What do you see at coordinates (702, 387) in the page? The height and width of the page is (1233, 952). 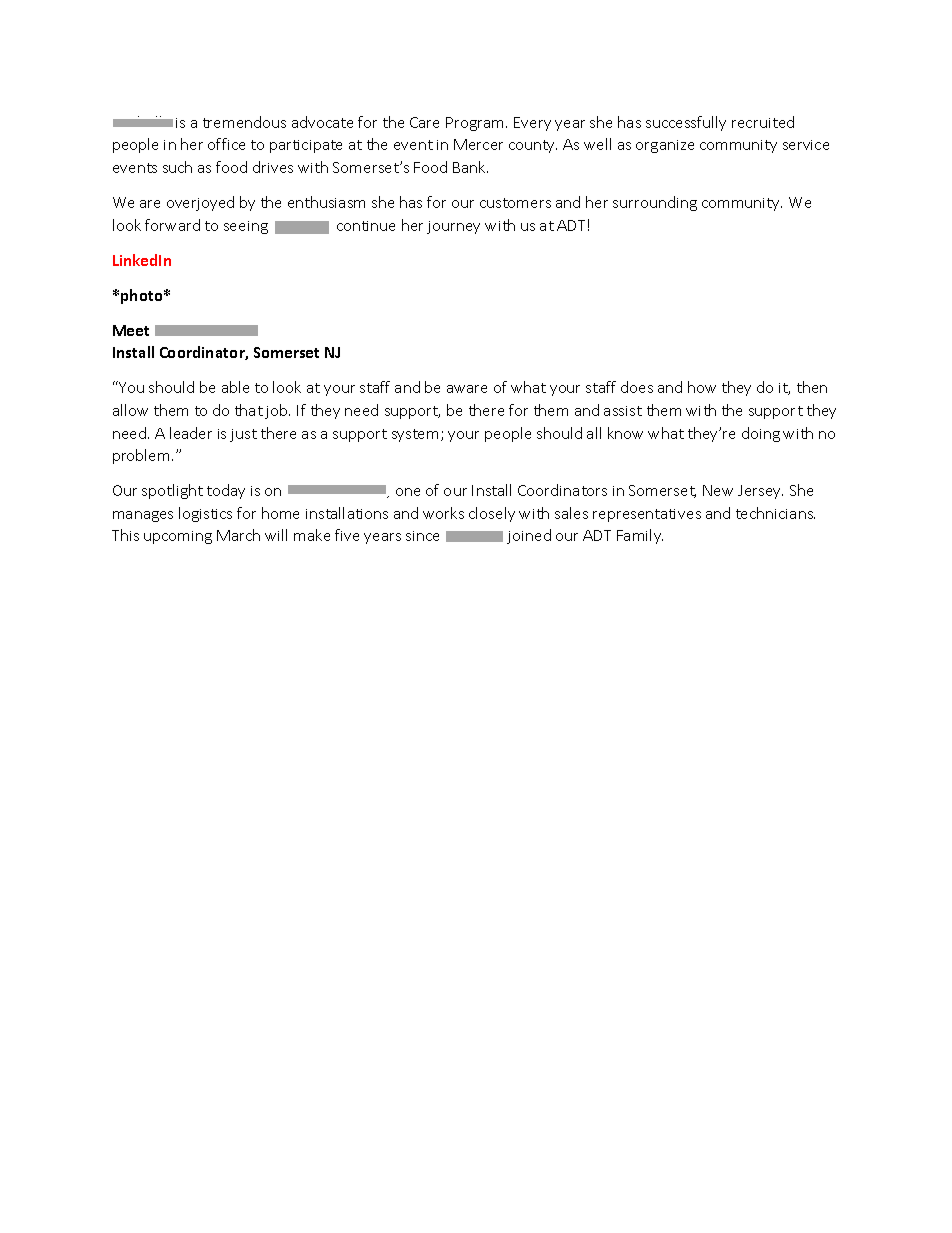 I see `how` at bounding box center [702, 387].
